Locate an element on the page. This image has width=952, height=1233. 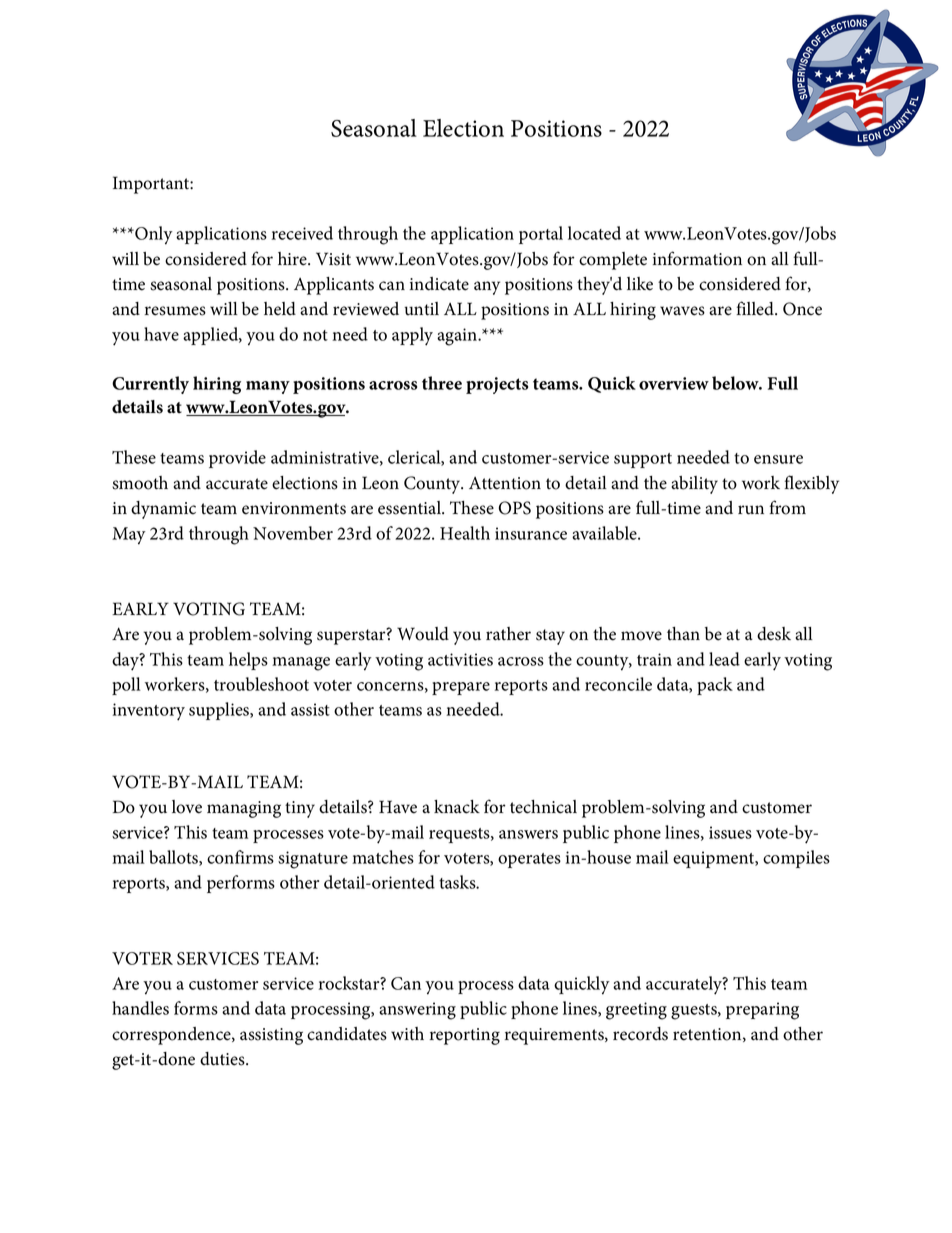
preparing is located at coordinates (762, 1011).
